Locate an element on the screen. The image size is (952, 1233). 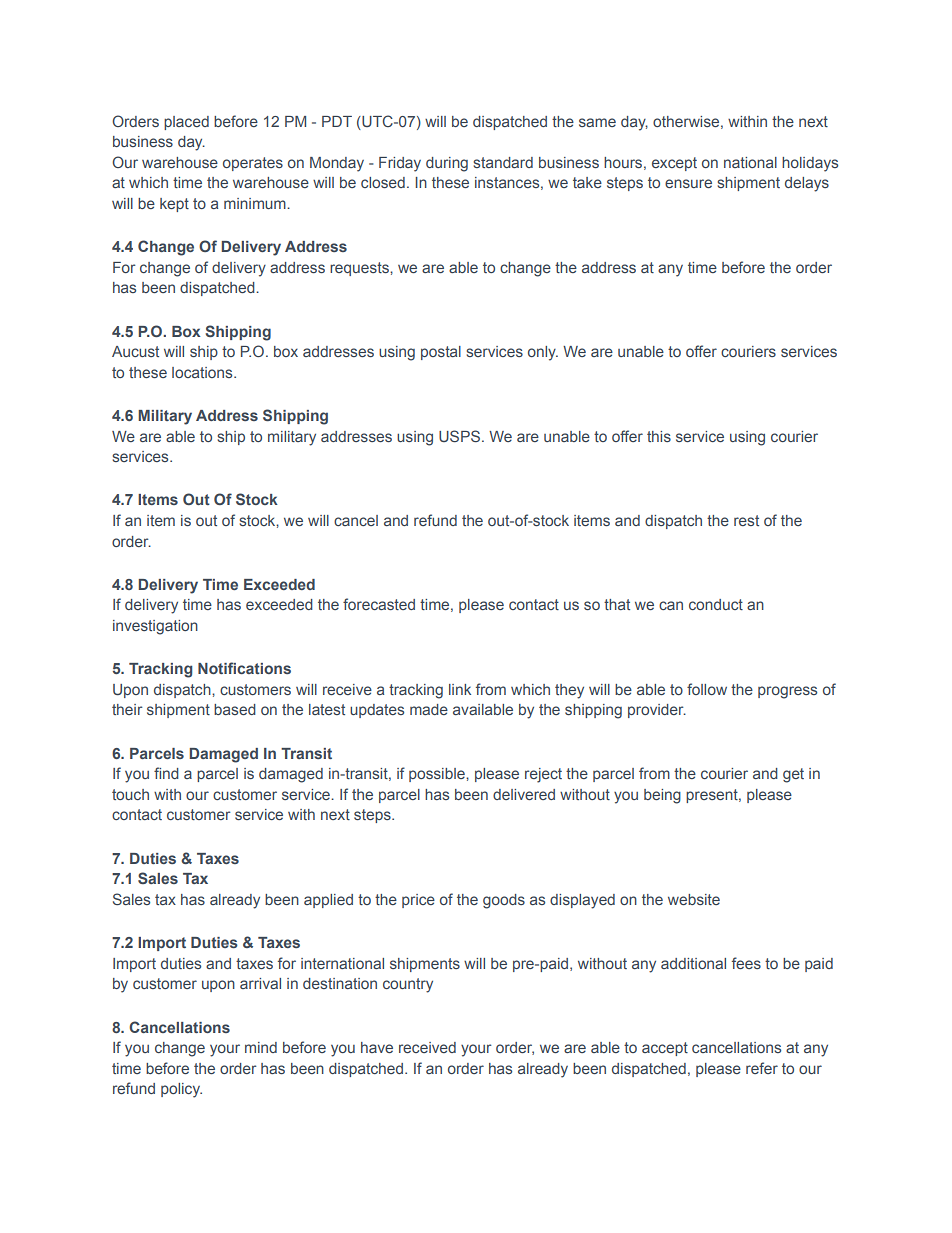
placed is located at coordinates (186, 123).
